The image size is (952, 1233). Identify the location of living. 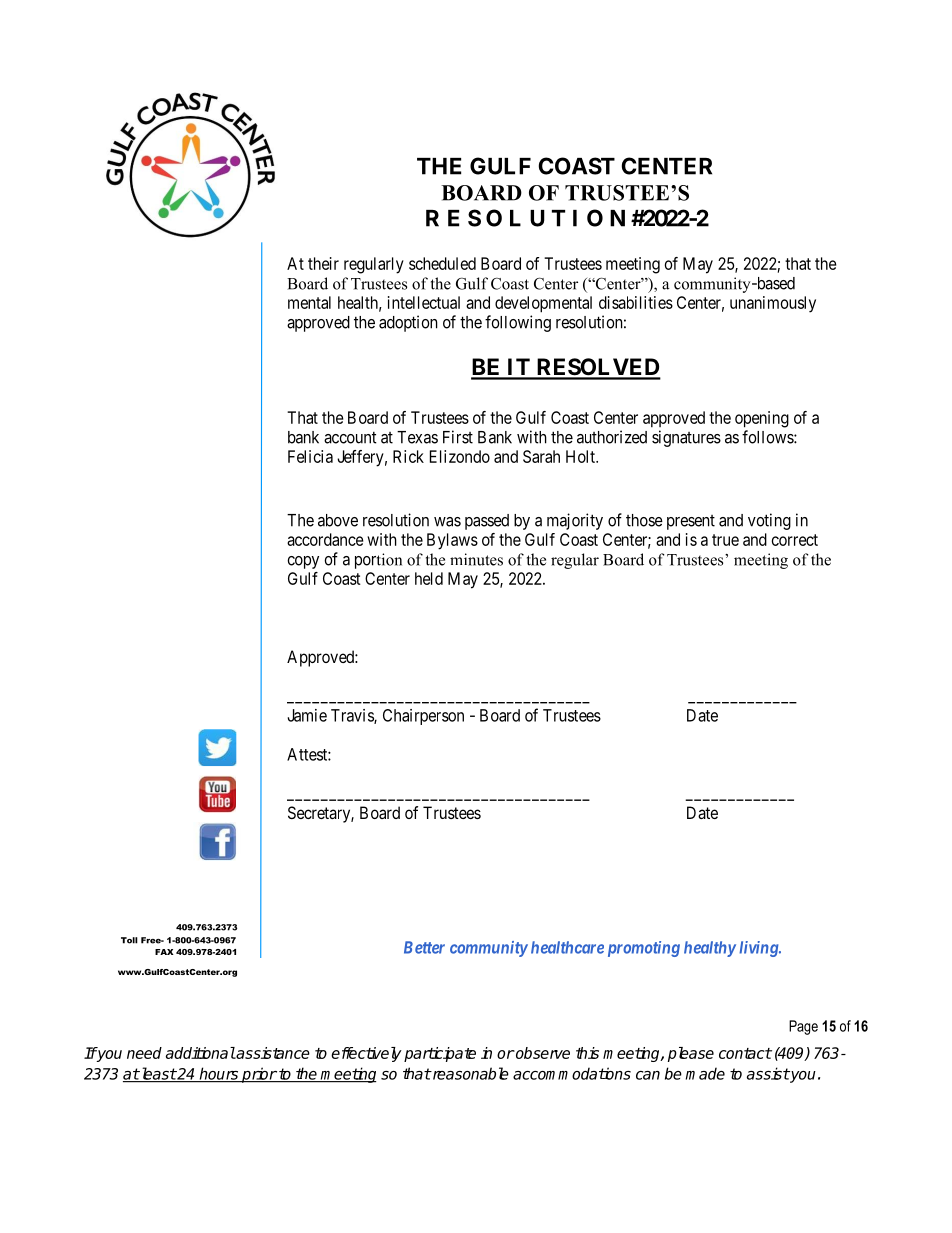
(759, 949).
